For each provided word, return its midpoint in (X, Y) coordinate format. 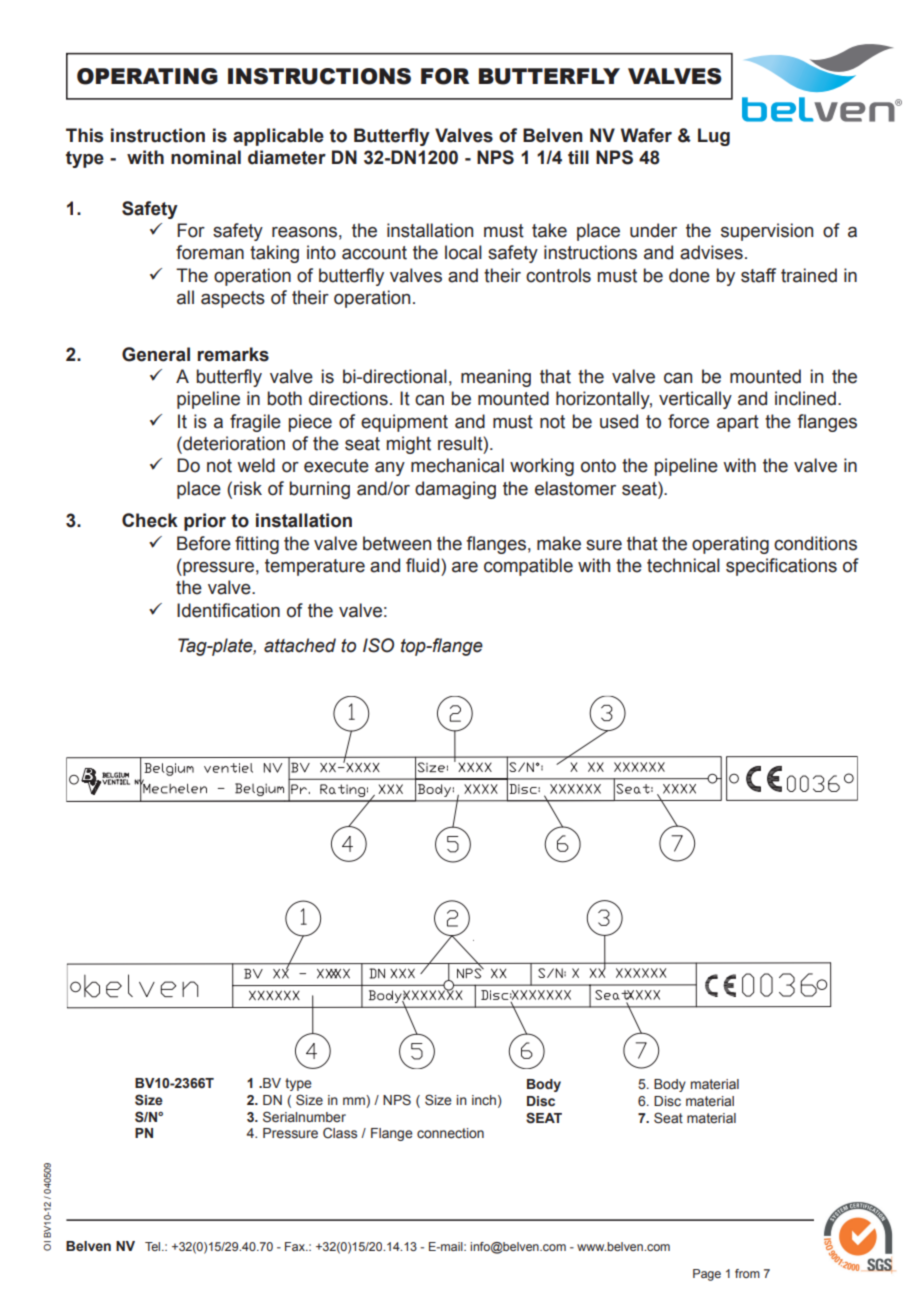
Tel (154, 1246)
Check (150, 520)
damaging (455, 490)
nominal (206, 157)
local (463, 252)
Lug (714, 137)
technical (683, 565)
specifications (781, 567)
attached (300, 645)
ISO (378, 645)
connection (450, 1133)
